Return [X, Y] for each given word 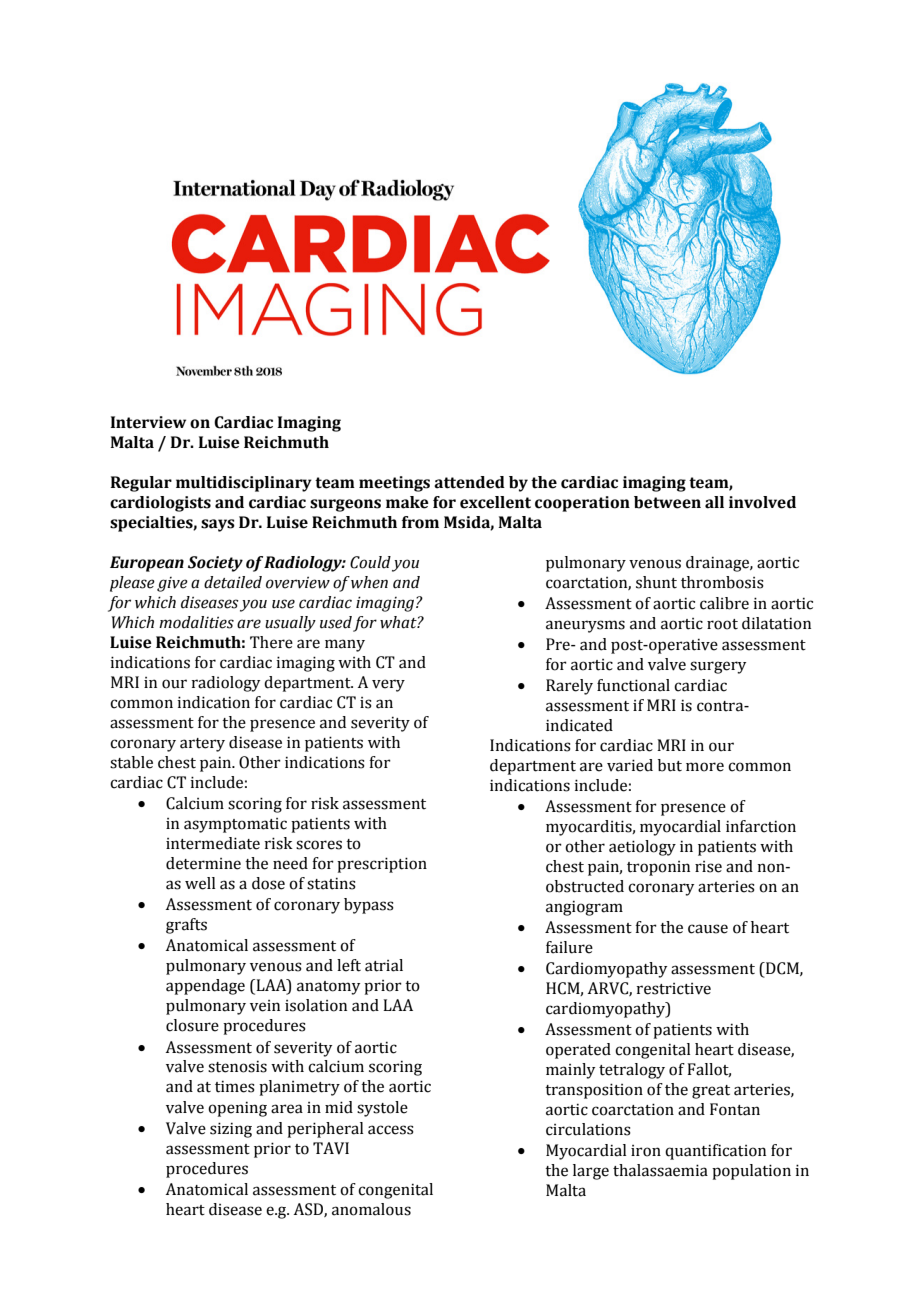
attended [469, 482]
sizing [231, 1130]
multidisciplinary [244, 484]
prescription [382, 865]
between [667, 502]
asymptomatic [235, 825]
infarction [761, 826]
